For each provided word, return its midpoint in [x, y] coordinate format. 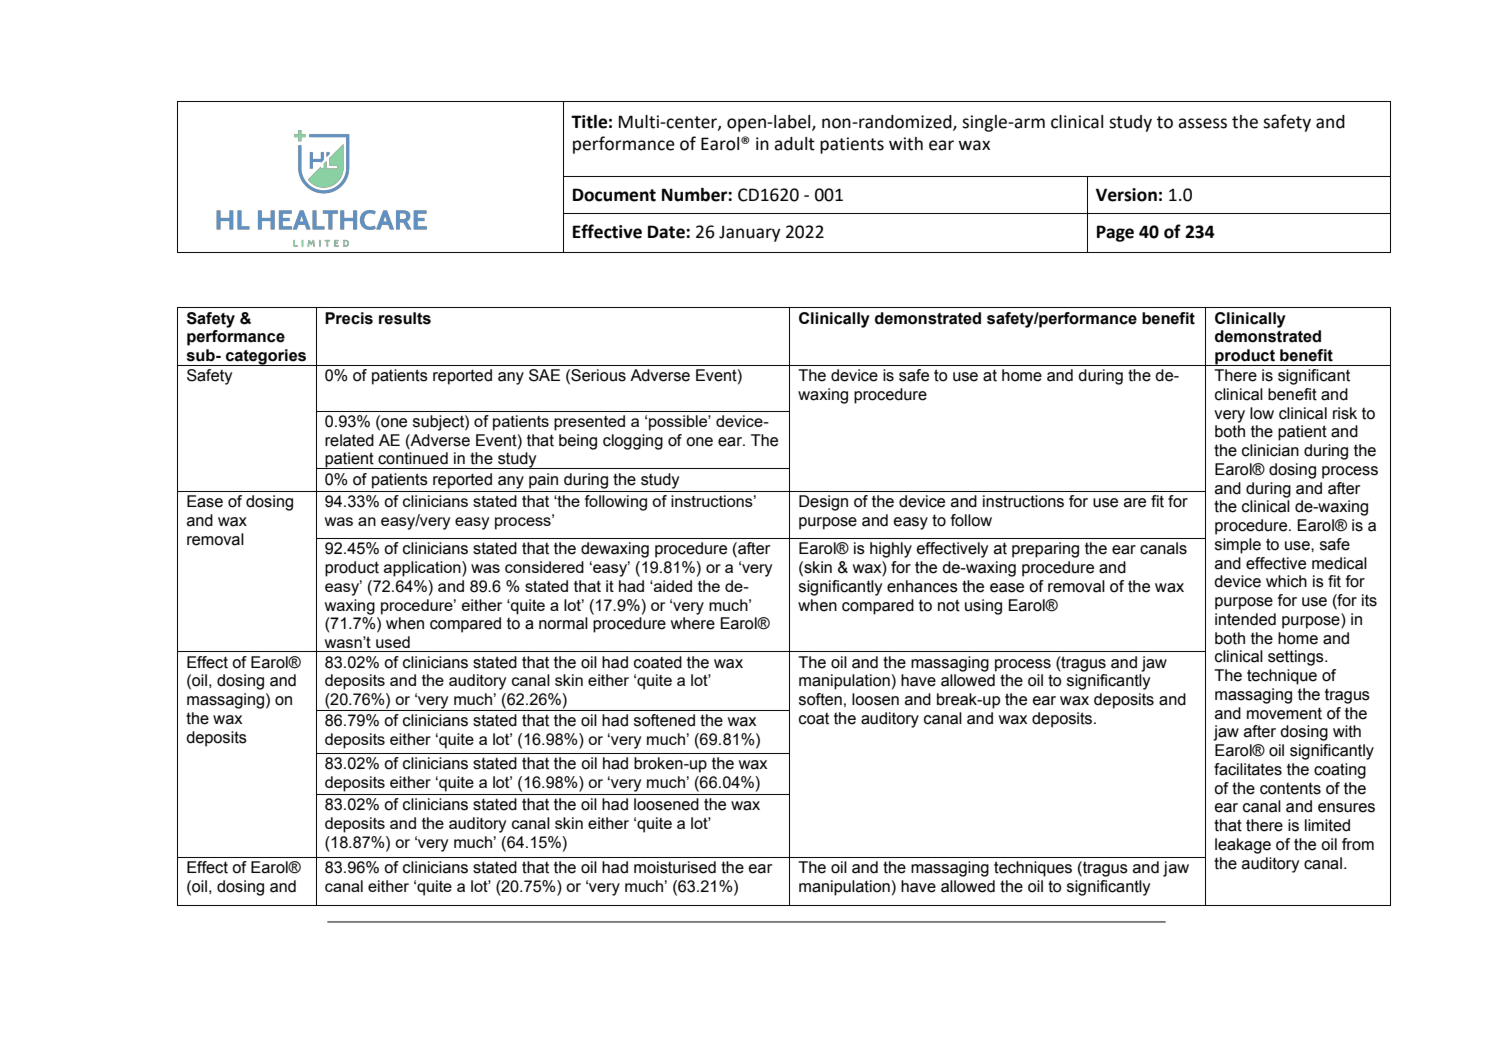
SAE [544, 375]
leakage [1243, 846]
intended [1245, 619]
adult [794, 144]
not [949, 605]
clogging [633, 442]
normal [563, 623]
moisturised [675, 867]
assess [1202, 123]
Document [614, 195]
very [1229, 416]
